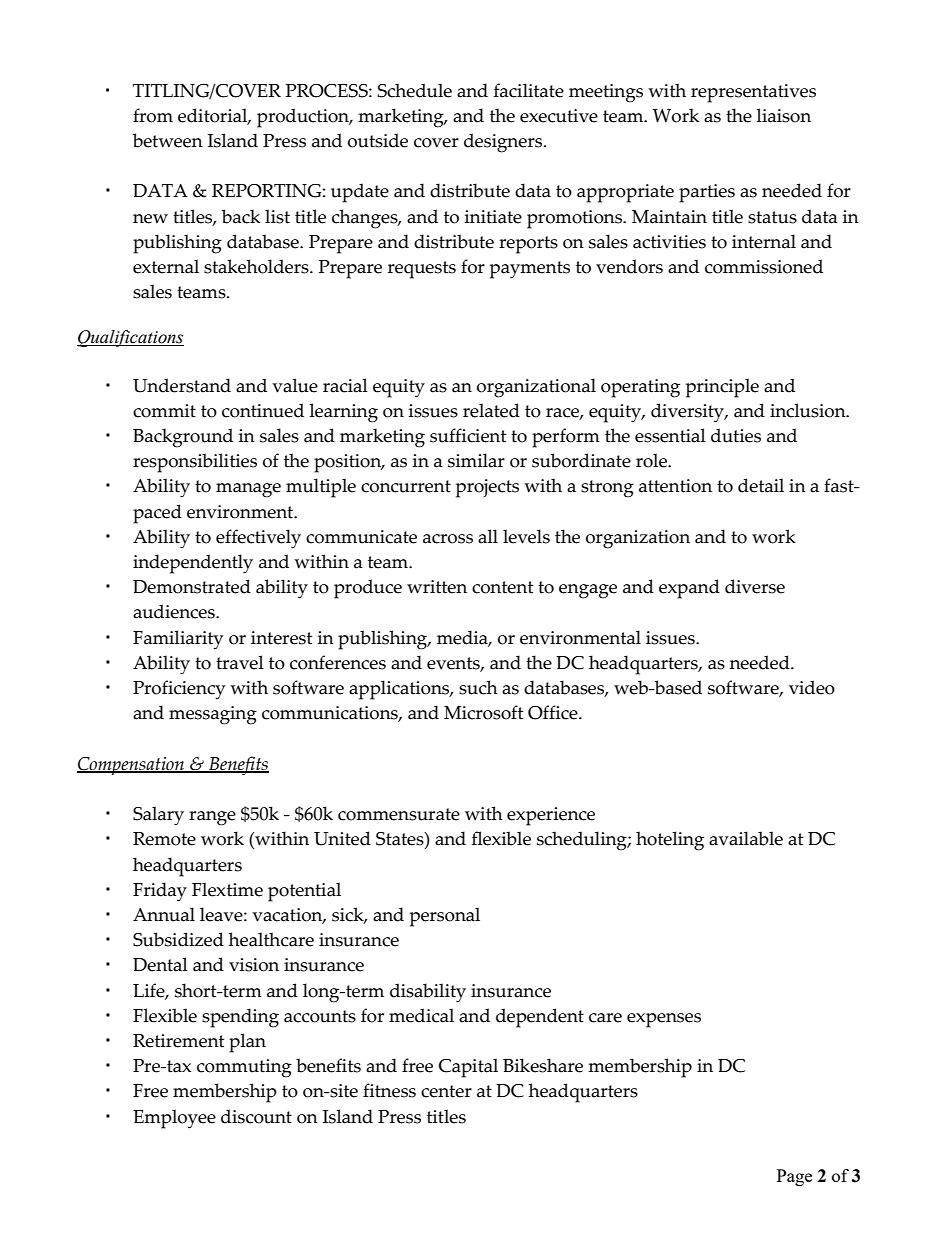 This screenshot has height=1233, width=952. What do you see at coordinates (476, 460) in the screenshot?
I see `similar` at bounding box center [476, 460].
